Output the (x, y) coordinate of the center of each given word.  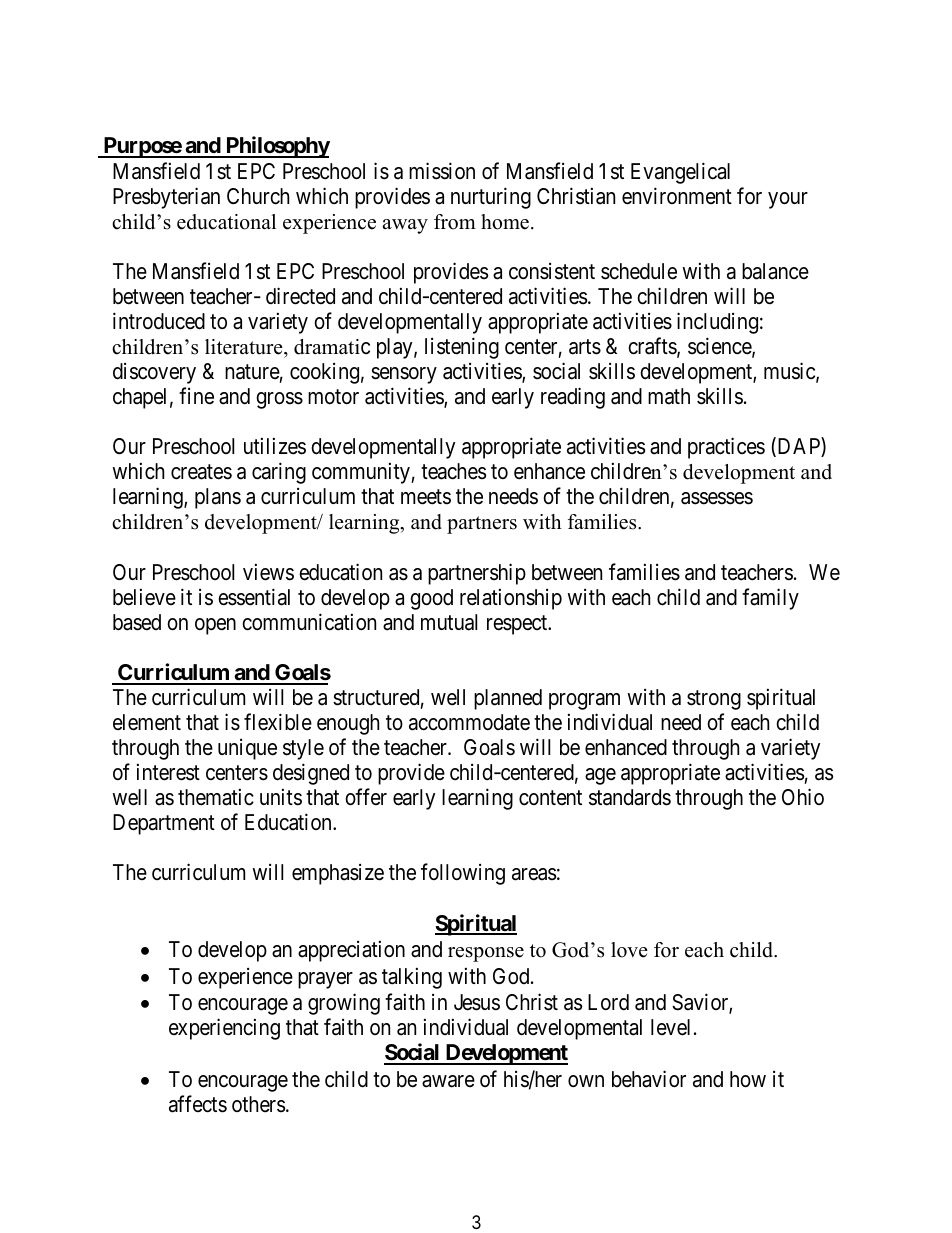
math (669, 396)
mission (442, 171)
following (463, 874)
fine (196, 396)
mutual (449, 622)
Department (164, 824)
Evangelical (680, 173)
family (770, 599)
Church (258, 196)
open (215, 626)
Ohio (803, 796)
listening (462, 348)
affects (198, 1104)
